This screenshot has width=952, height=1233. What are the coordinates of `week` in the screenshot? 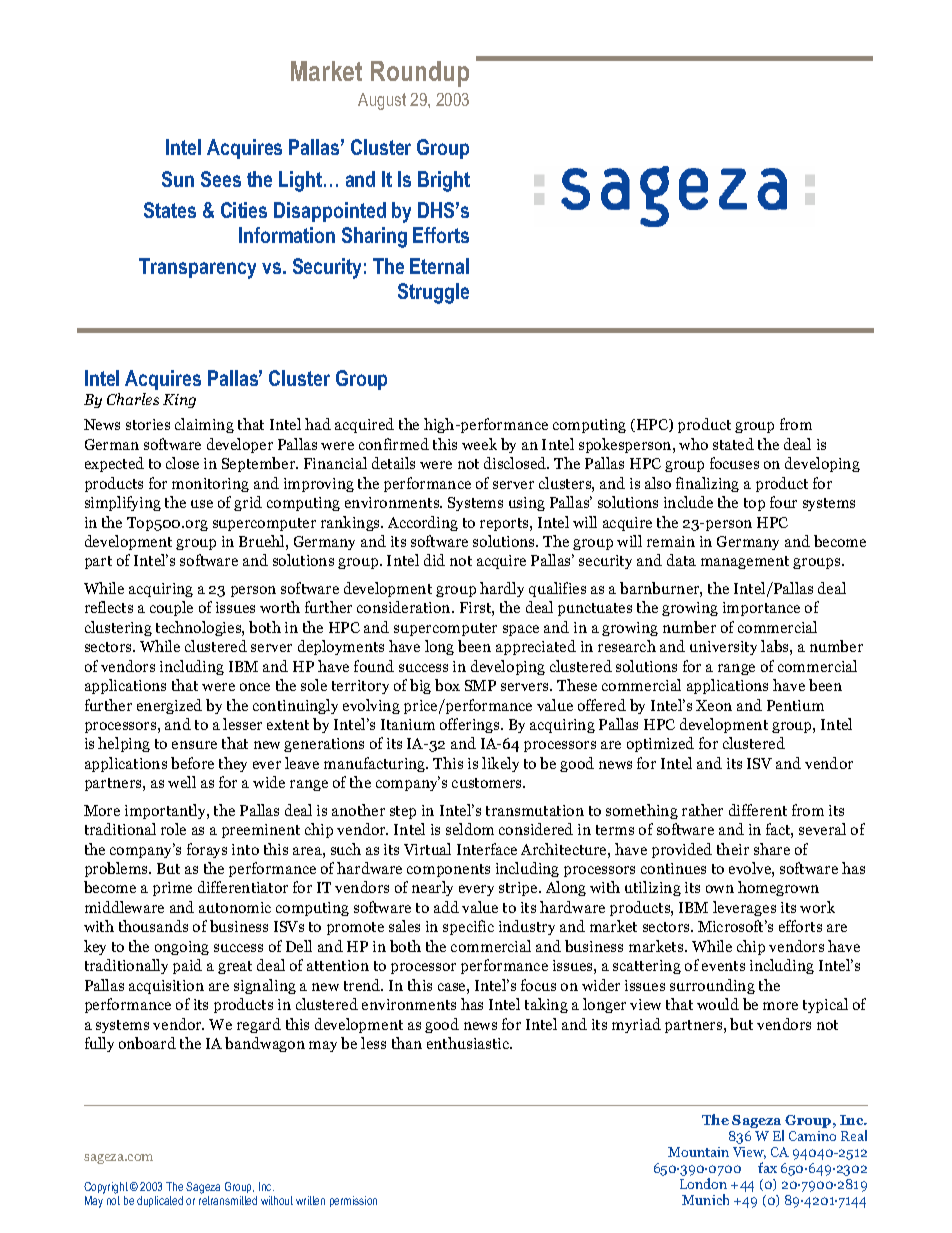 It's located at (479, 444).
